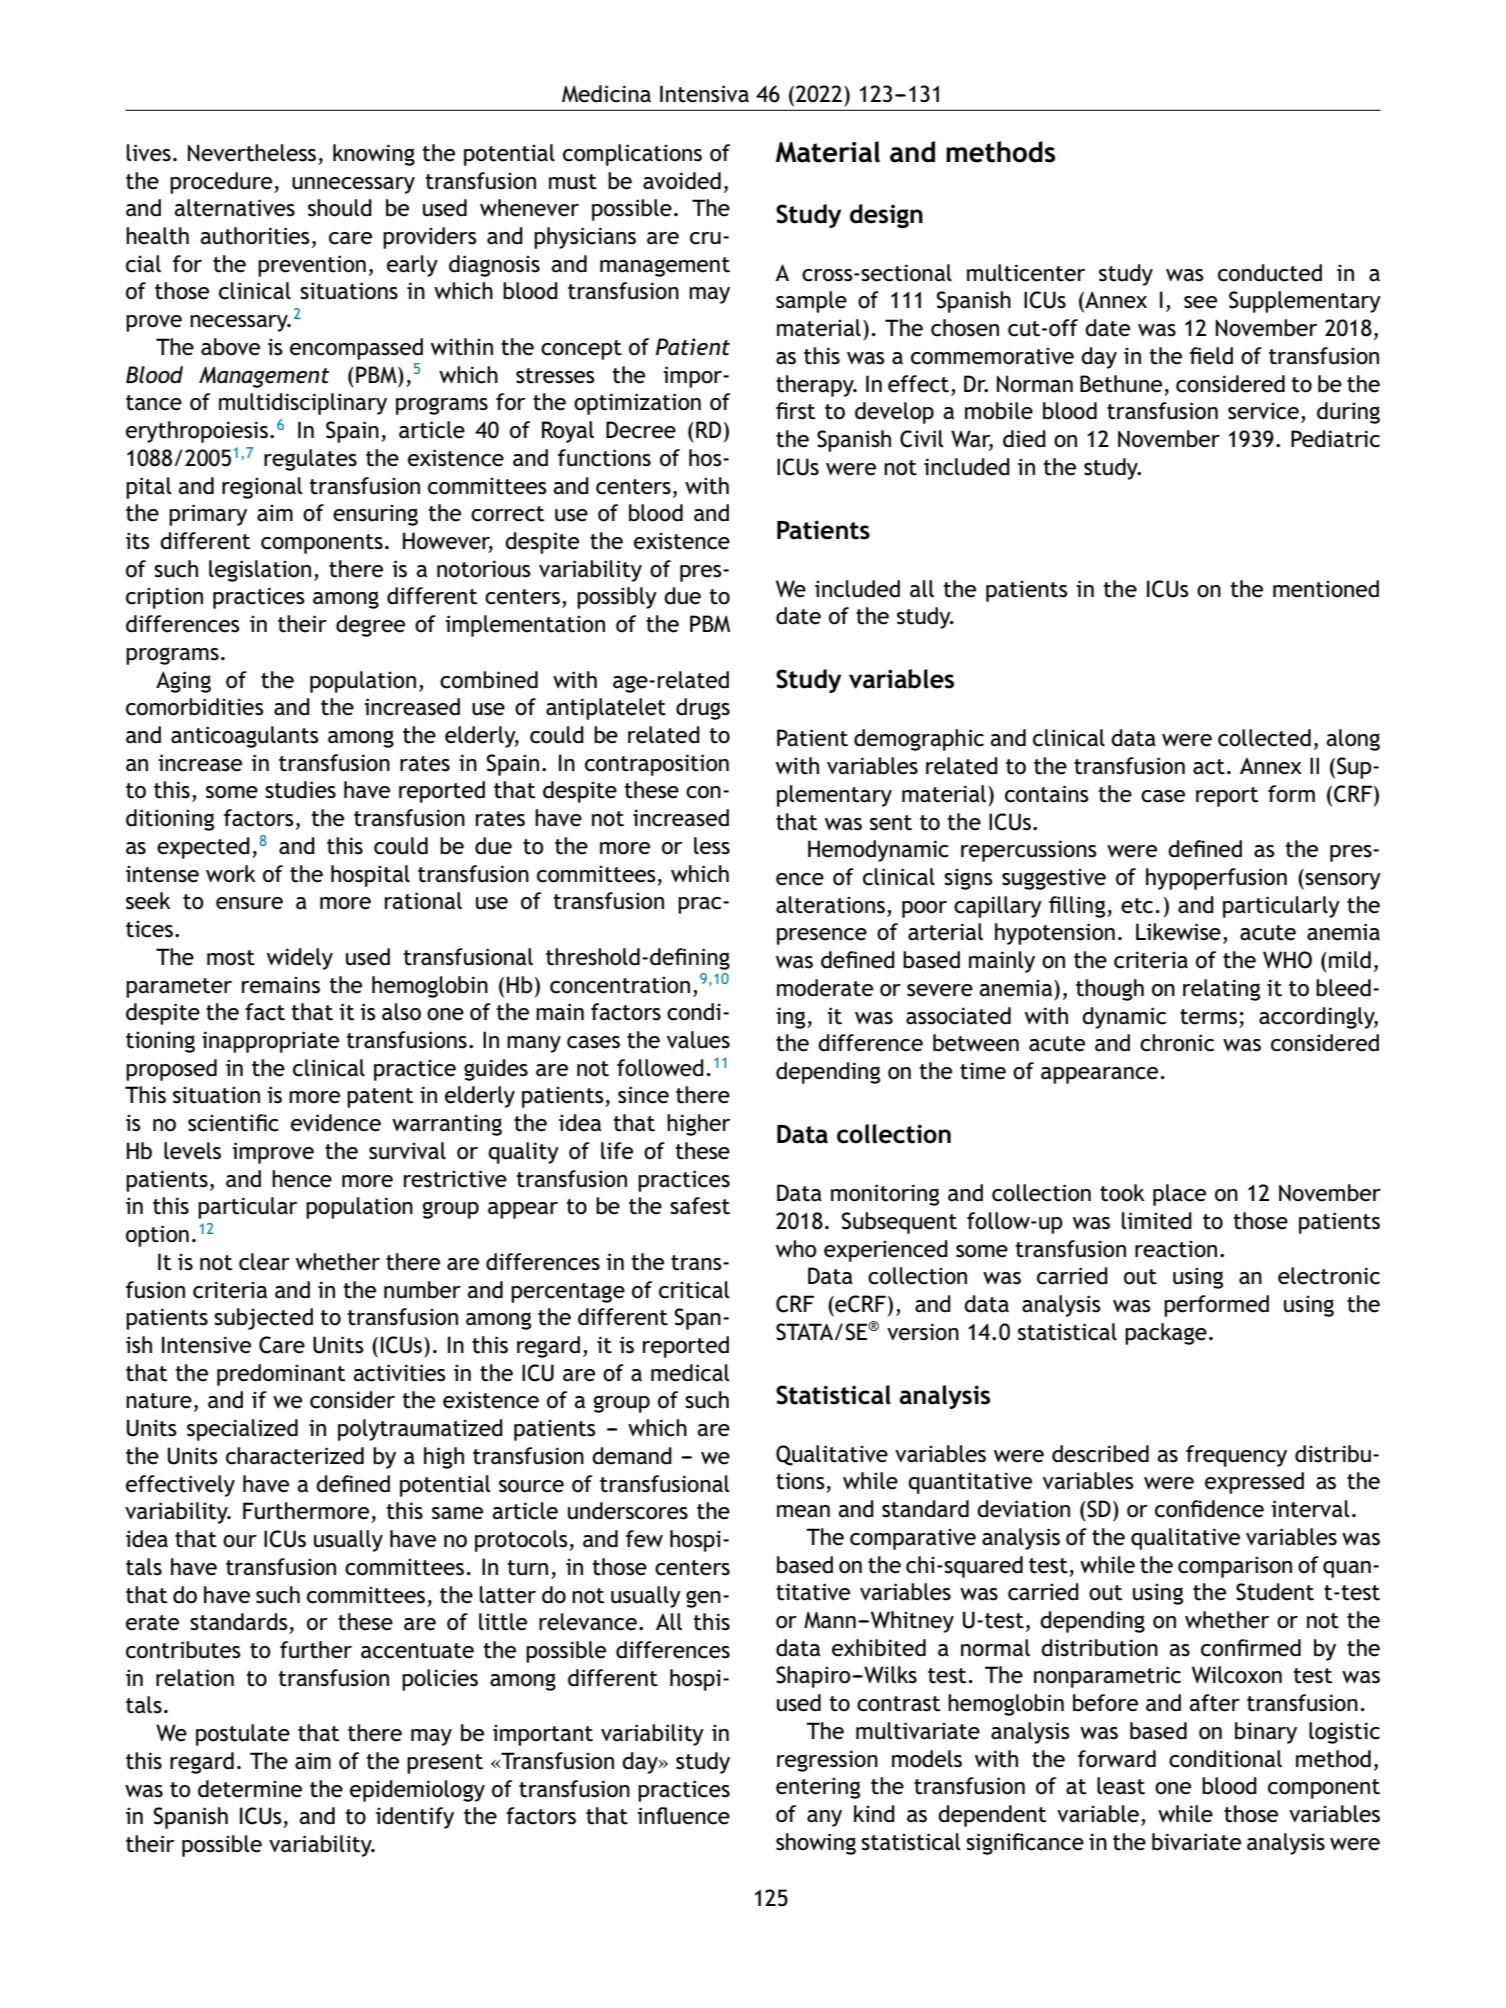 Image resolution: width=1506 pixels, height=2008 pixels. Describe the element at coordinates (1176, 1249) in the screenshot. I see `reaction` at that location.
